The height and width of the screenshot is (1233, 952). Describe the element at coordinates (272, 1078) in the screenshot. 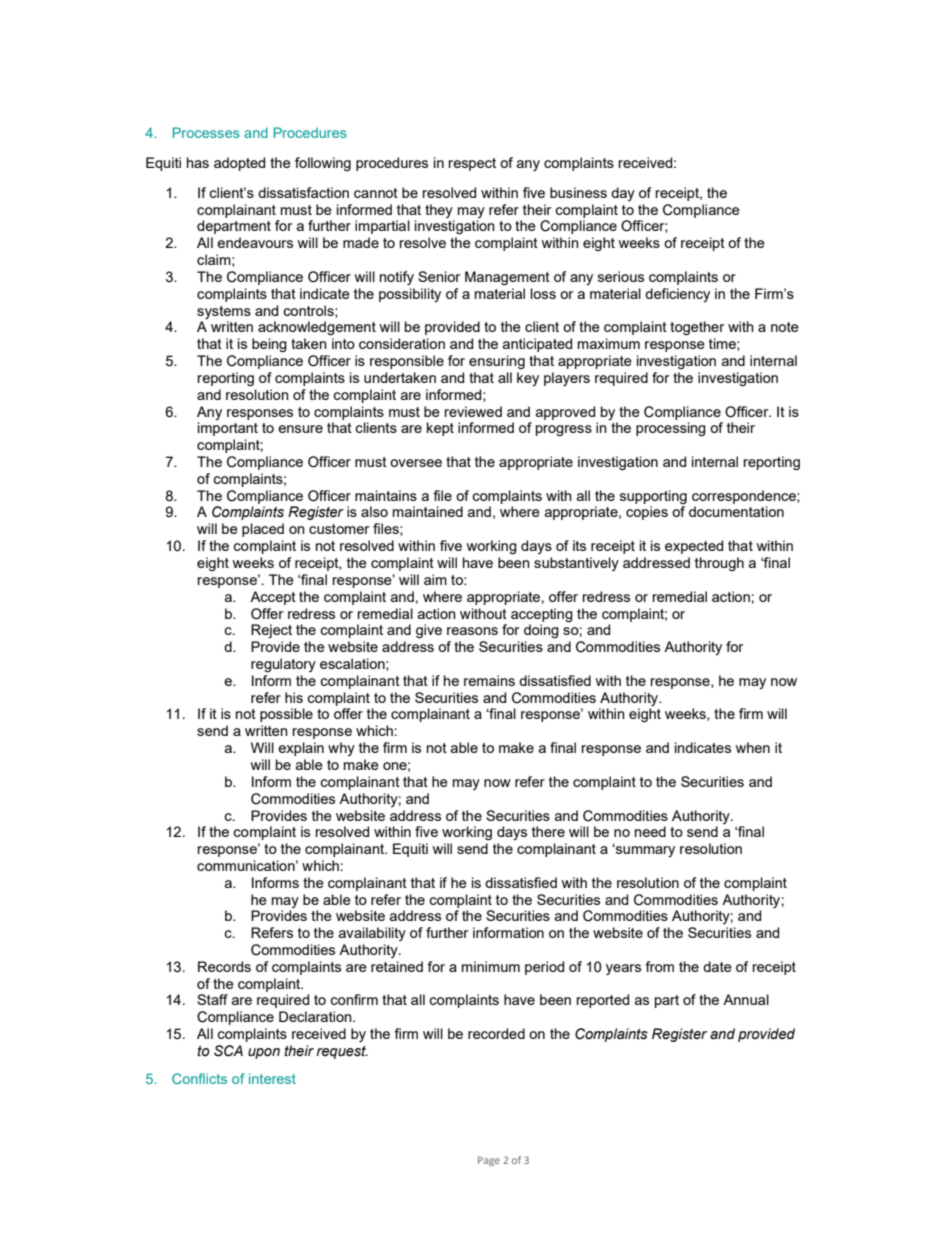

I see `interest` at that location.
